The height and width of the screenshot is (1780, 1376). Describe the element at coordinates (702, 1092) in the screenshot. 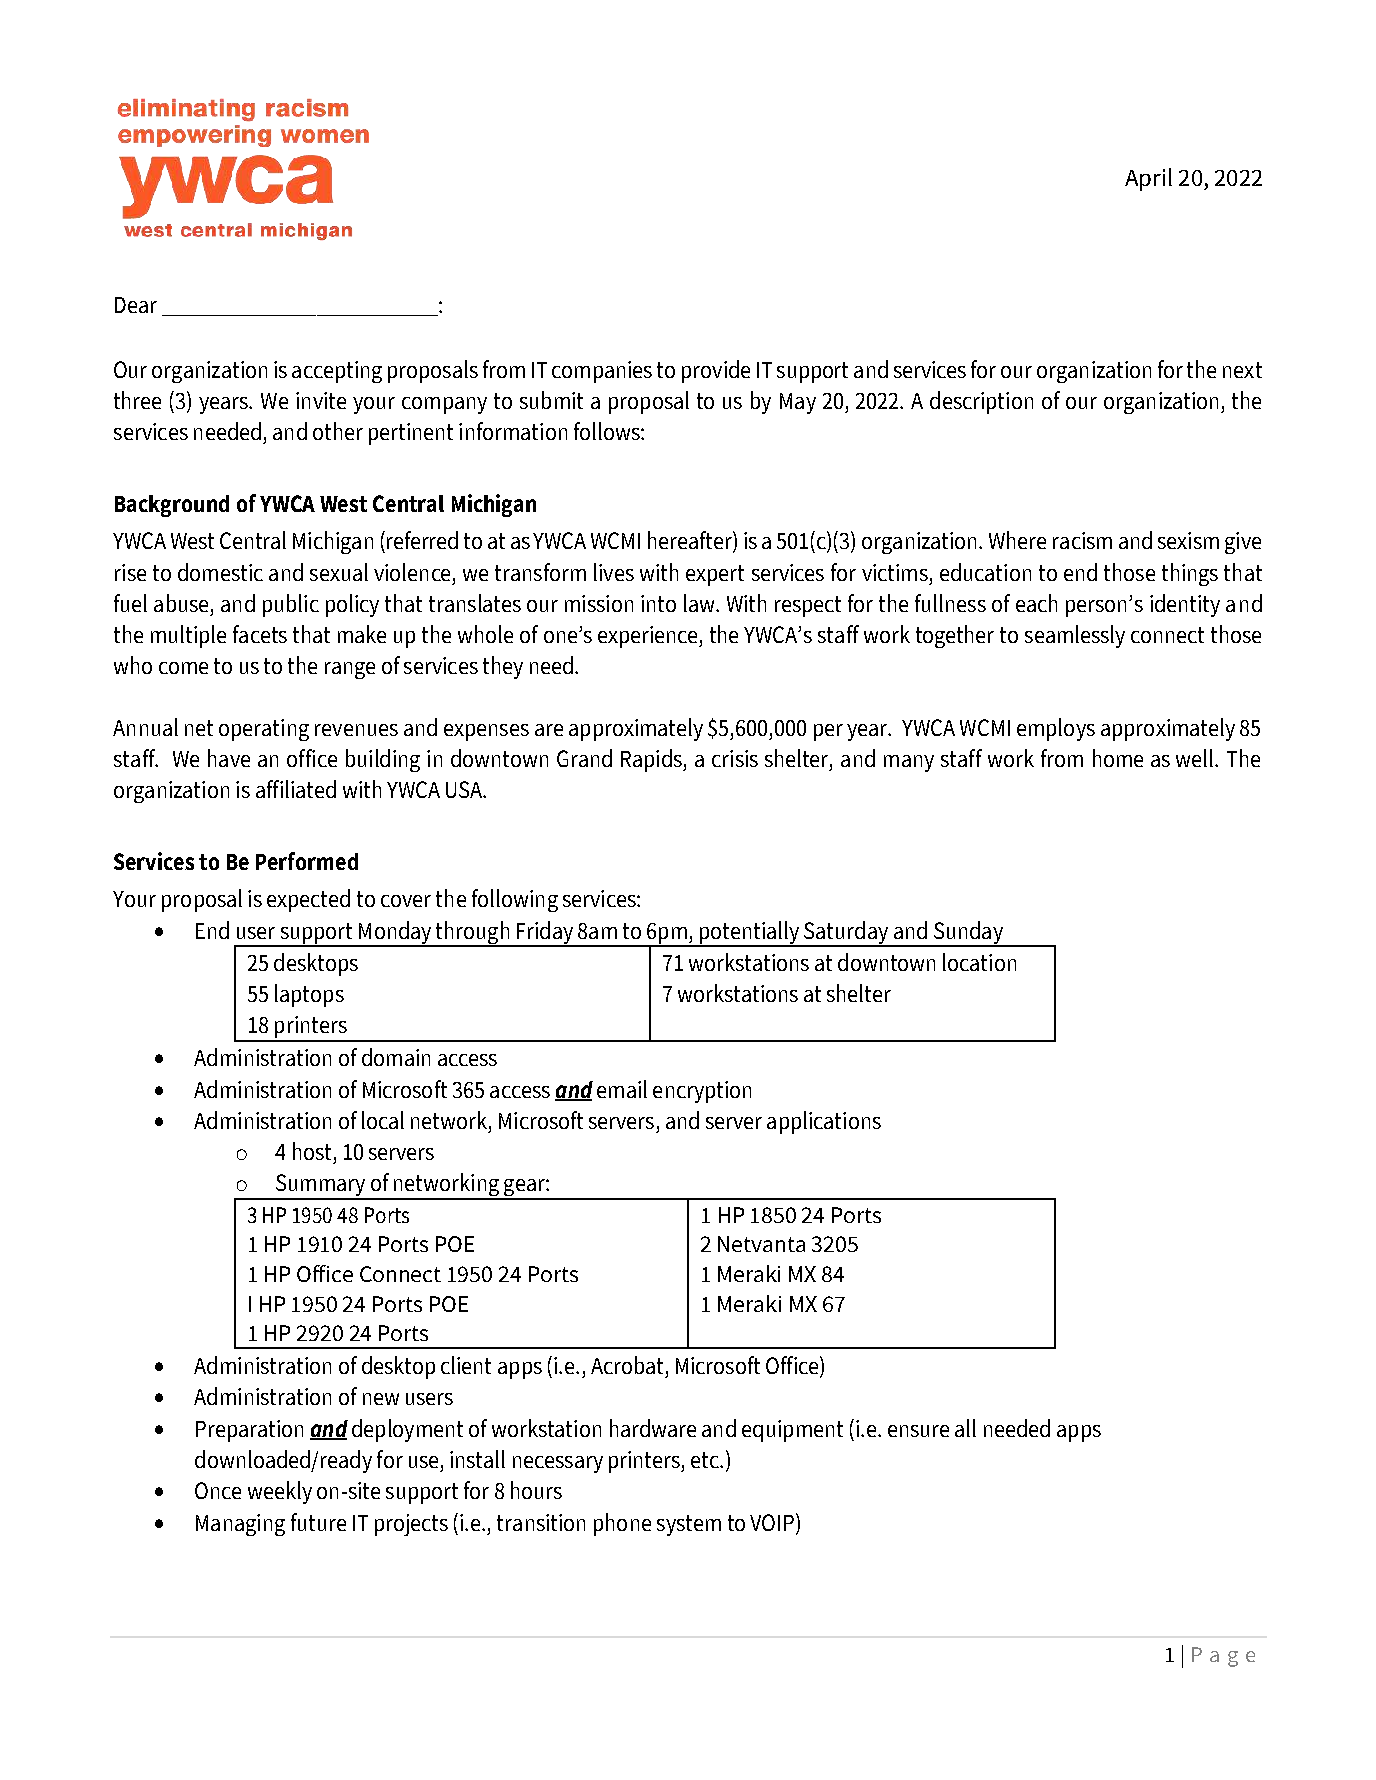

I see `encryption` at that location.
